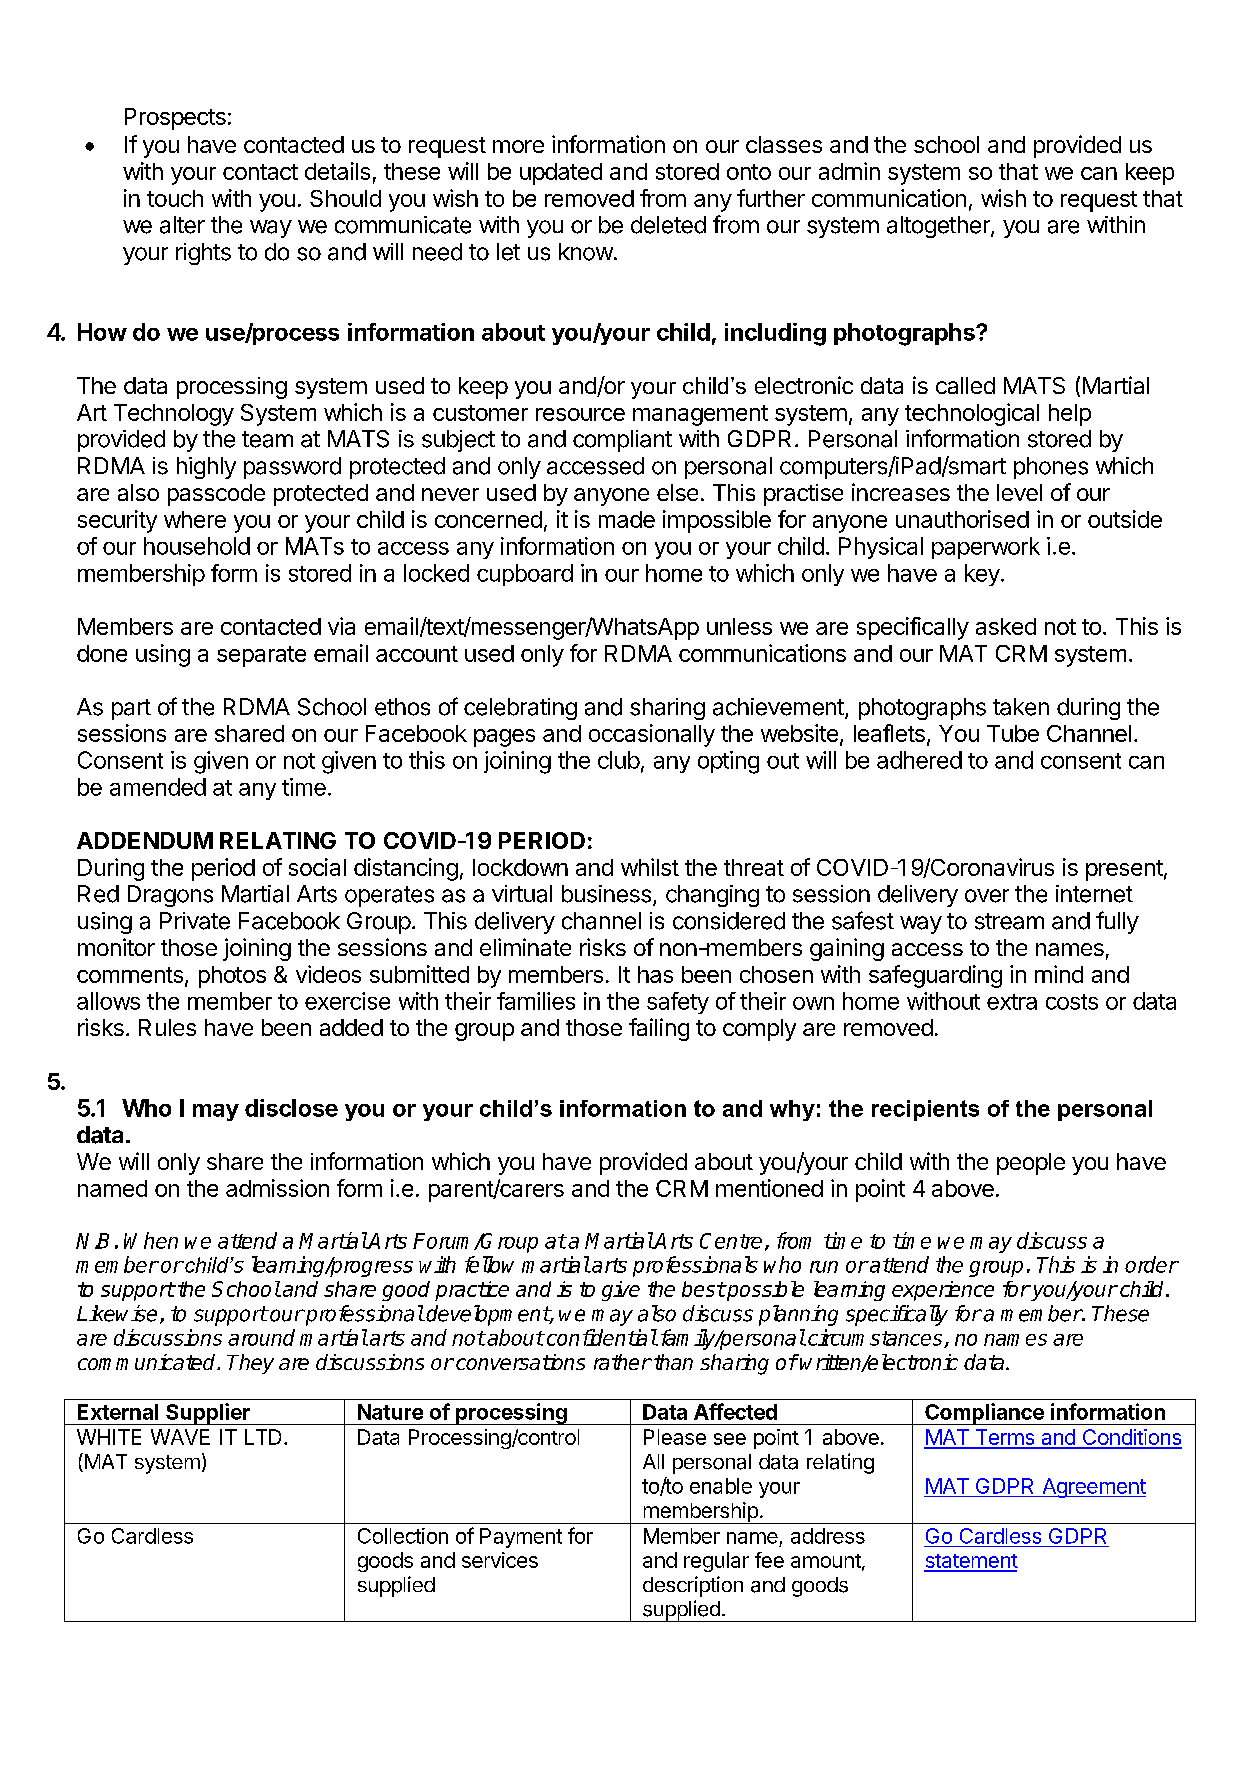 Image resolution: width=1260 pixels, height=1781 pixels. Describe the element at coordinates (317, 867) in the page. I see `social` at that location.
